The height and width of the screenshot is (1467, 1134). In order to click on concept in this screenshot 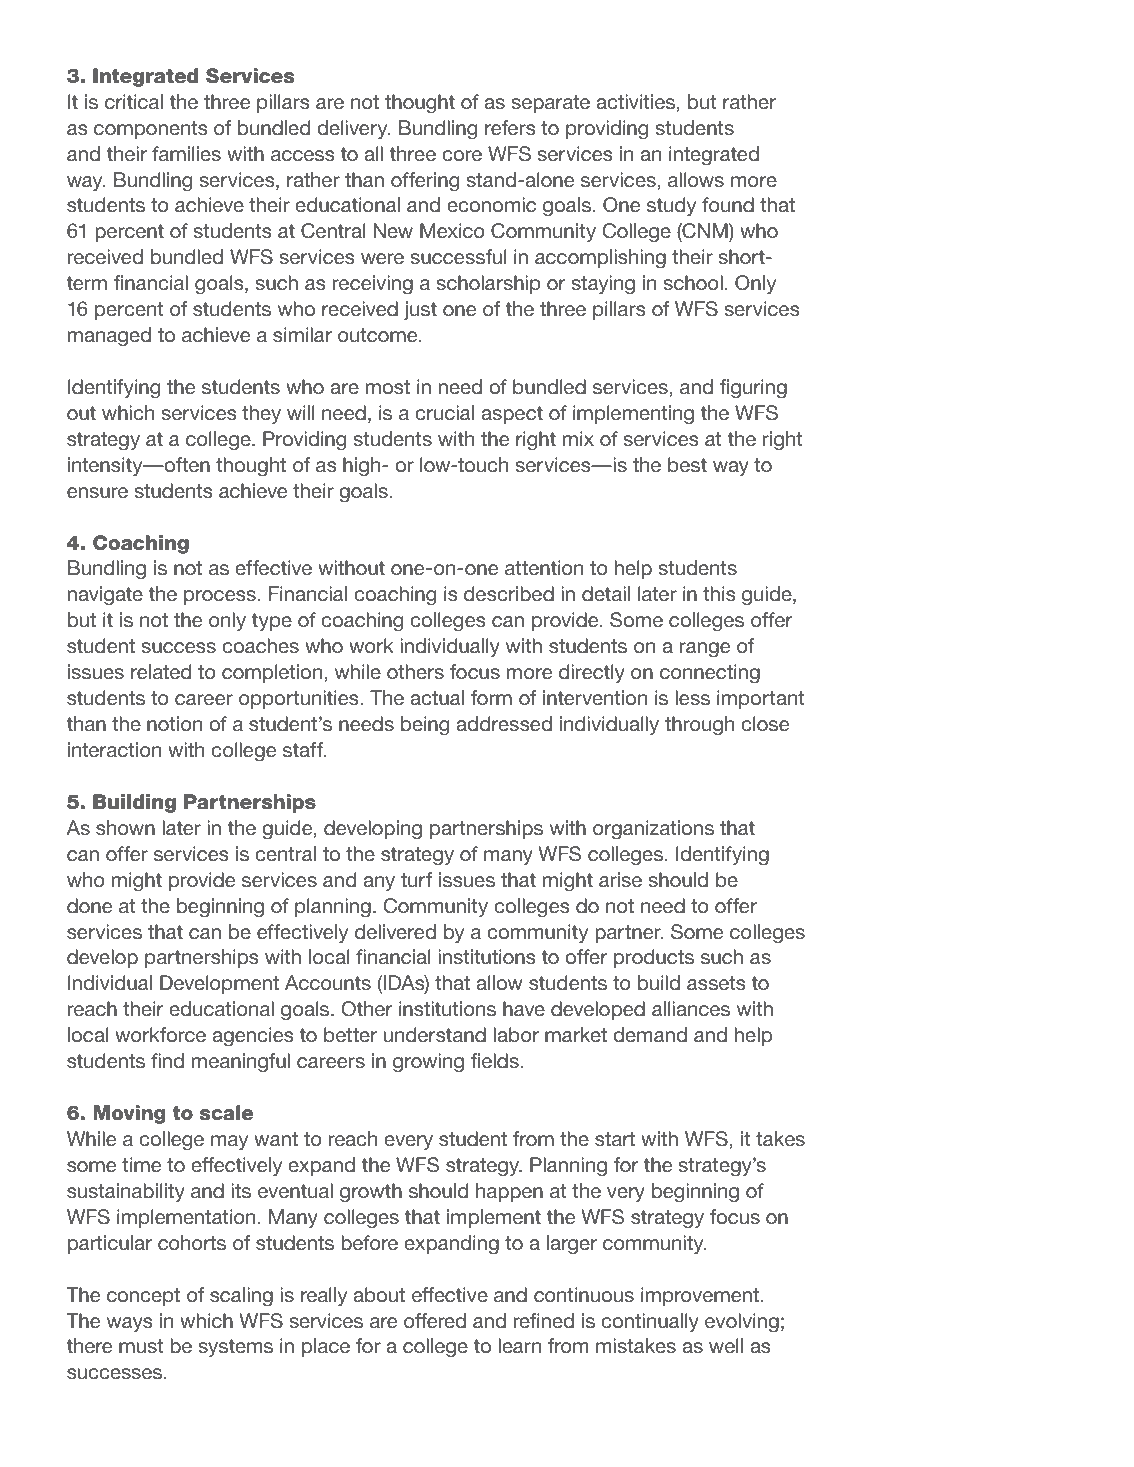, I will do `click(143, 1297)`.
